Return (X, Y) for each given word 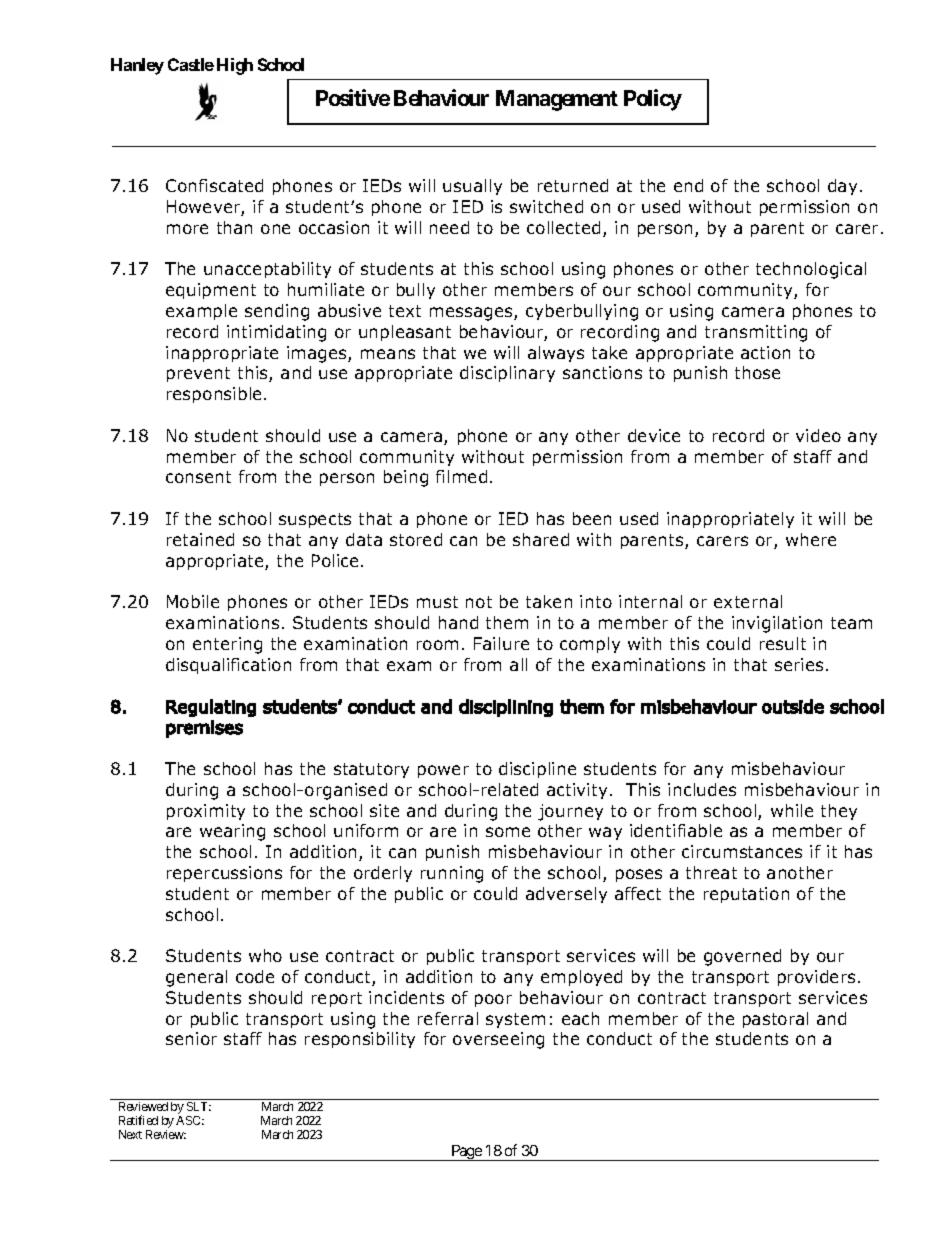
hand (458, 622)
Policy (653, 100)
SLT (199, 1106)
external (748, 601)
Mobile (193, 601)
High (235, 66)
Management (557, 100)
